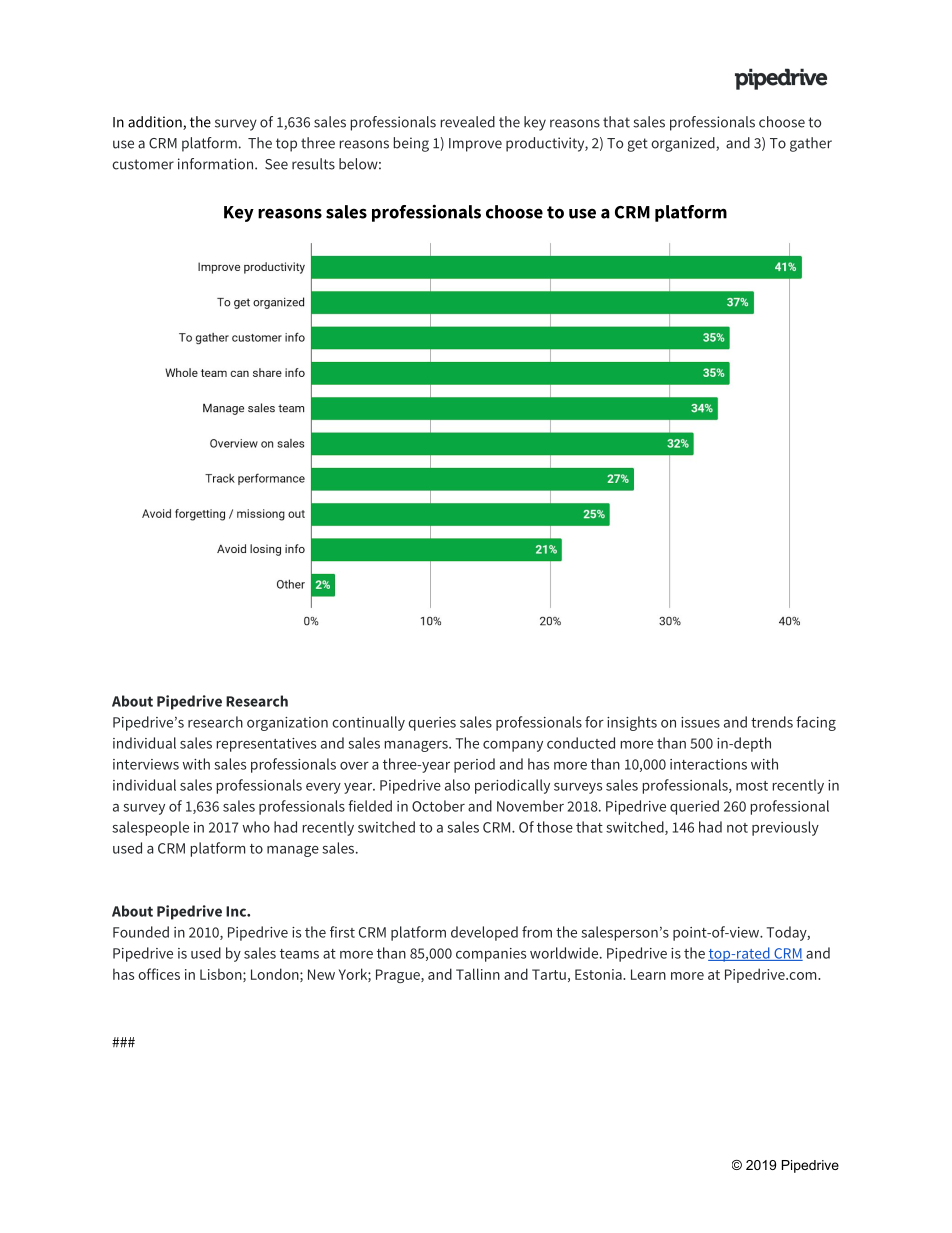  What do you see at coordinates (491, 955) in the document?
I see `companies` at bounding box center [491, 955].
